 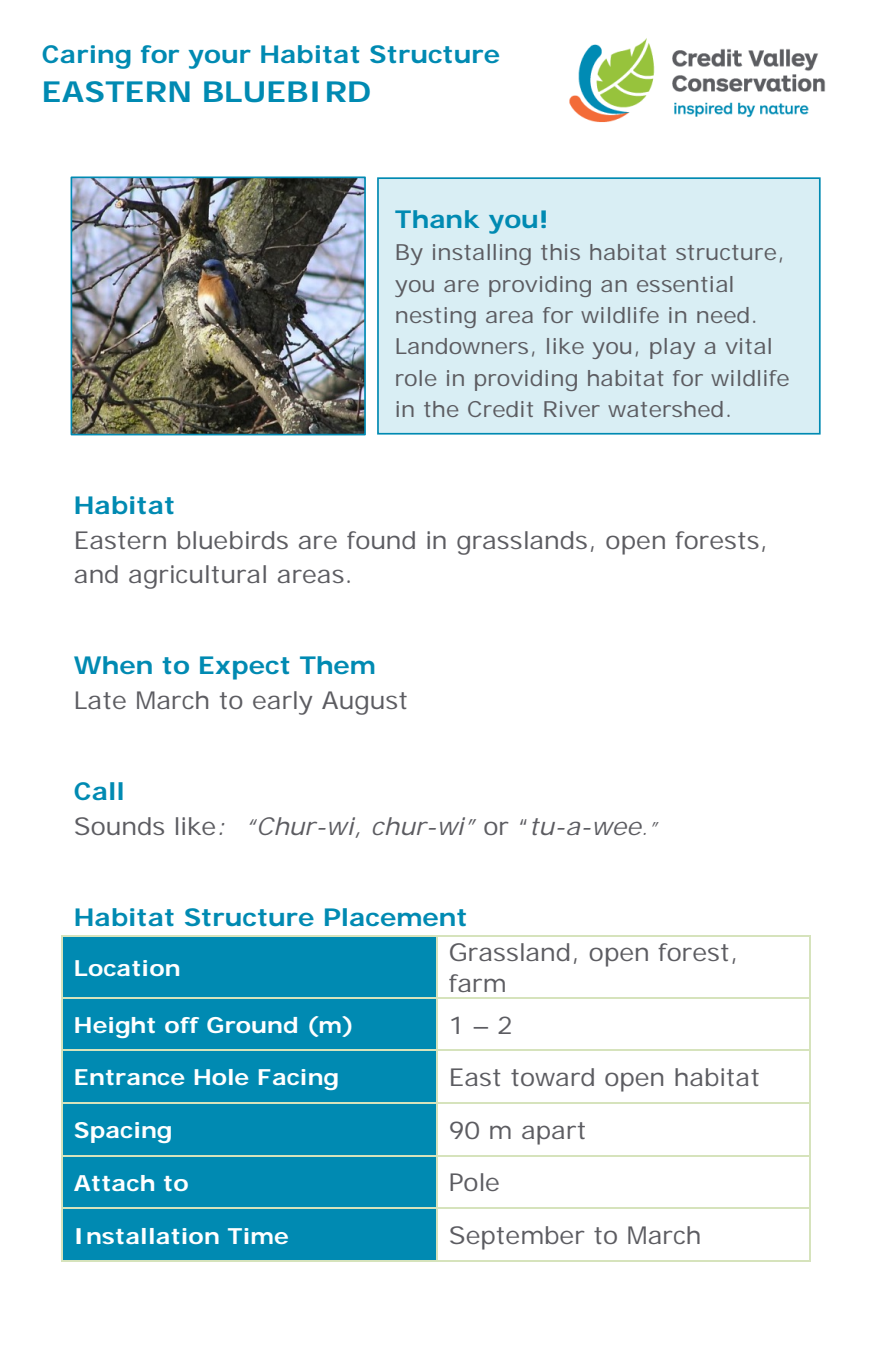 I want to click on Thank, so click(x=437, y=219).
